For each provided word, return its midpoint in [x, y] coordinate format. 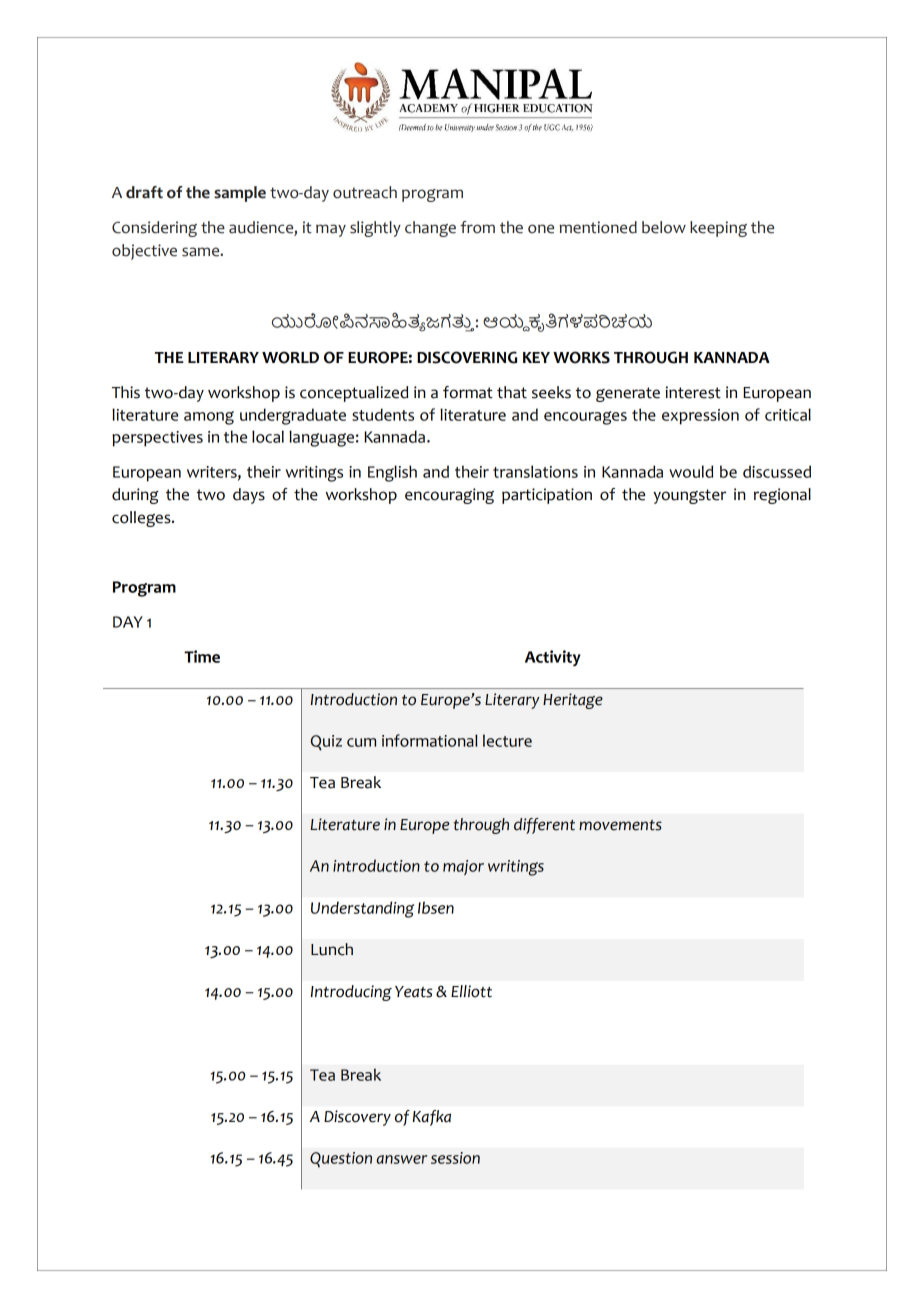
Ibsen [436, 907]
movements [620, 825]
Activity [553, 658]
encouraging [449, 496]
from [477, 227]
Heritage [573, 701]
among [209, 418]
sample [240, 194]
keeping [718, 229]
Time [202, 656]
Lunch [332, 949]
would [691, 471]
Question [341, 1160]
